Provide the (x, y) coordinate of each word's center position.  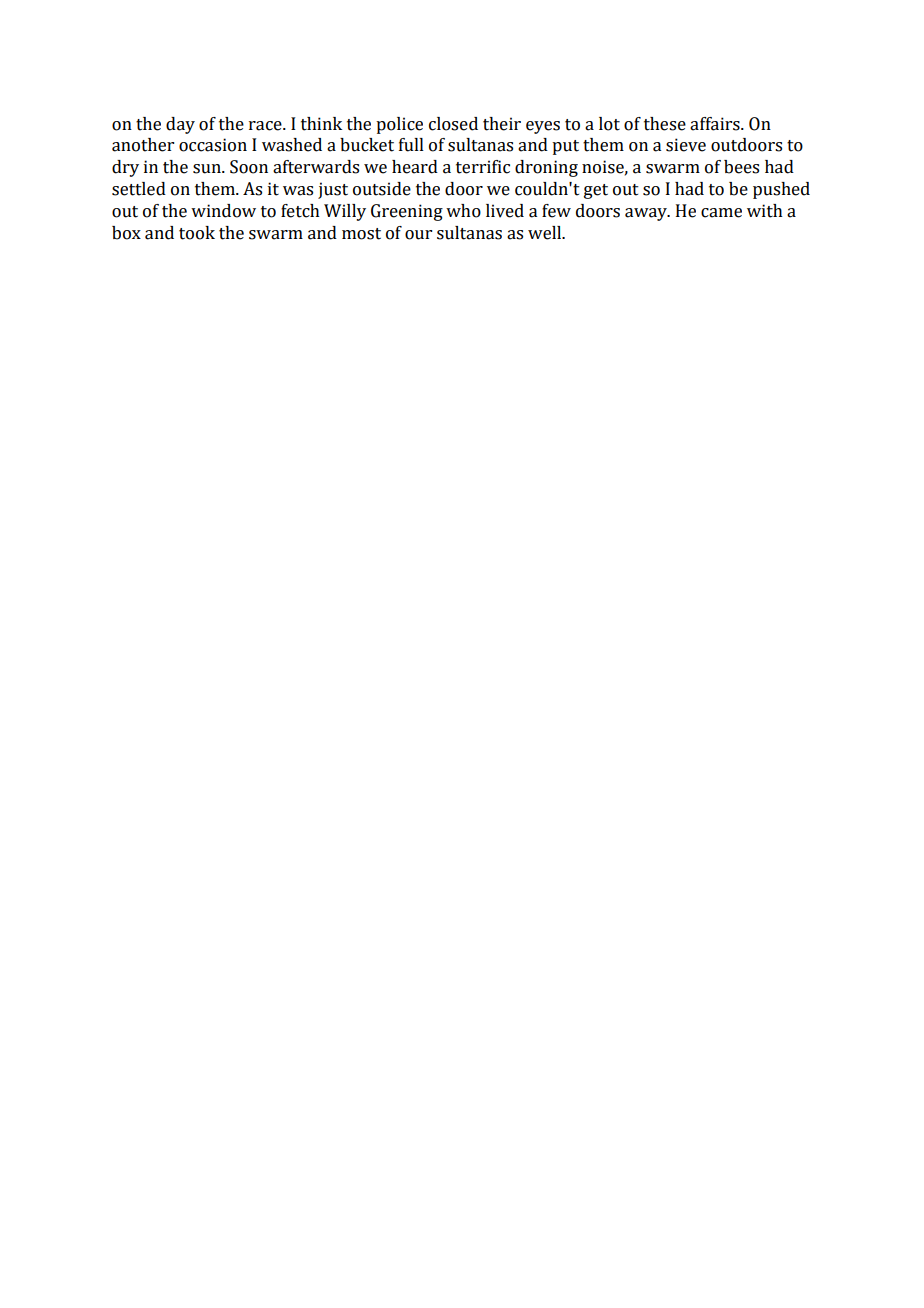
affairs (716, 124)
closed (453, 124)
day (180, 125)
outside (382, 189)
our (418, 235)
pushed (781, 190)
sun (208, 169)
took (197, 233)
